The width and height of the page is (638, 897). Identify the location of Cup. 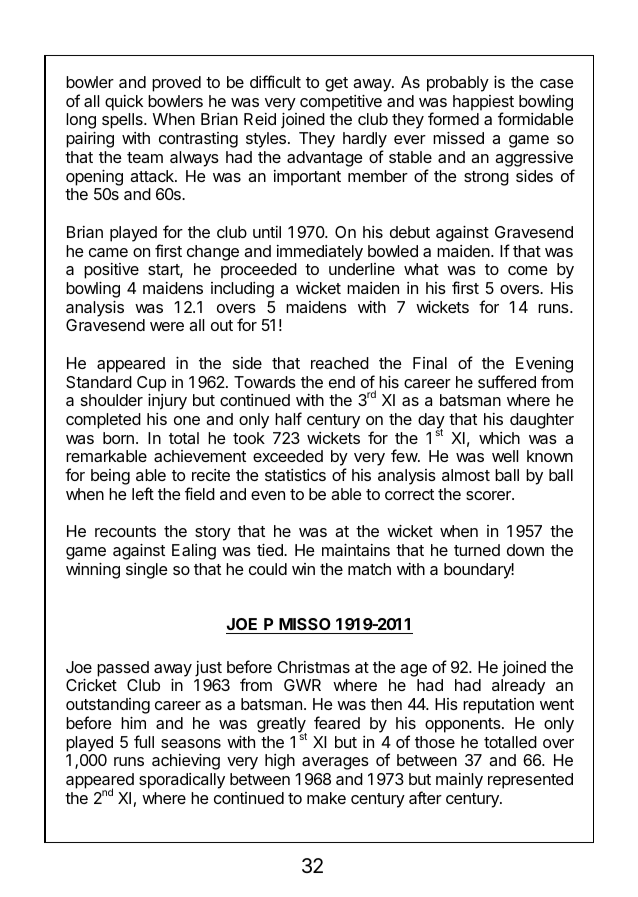
(151, 384).
